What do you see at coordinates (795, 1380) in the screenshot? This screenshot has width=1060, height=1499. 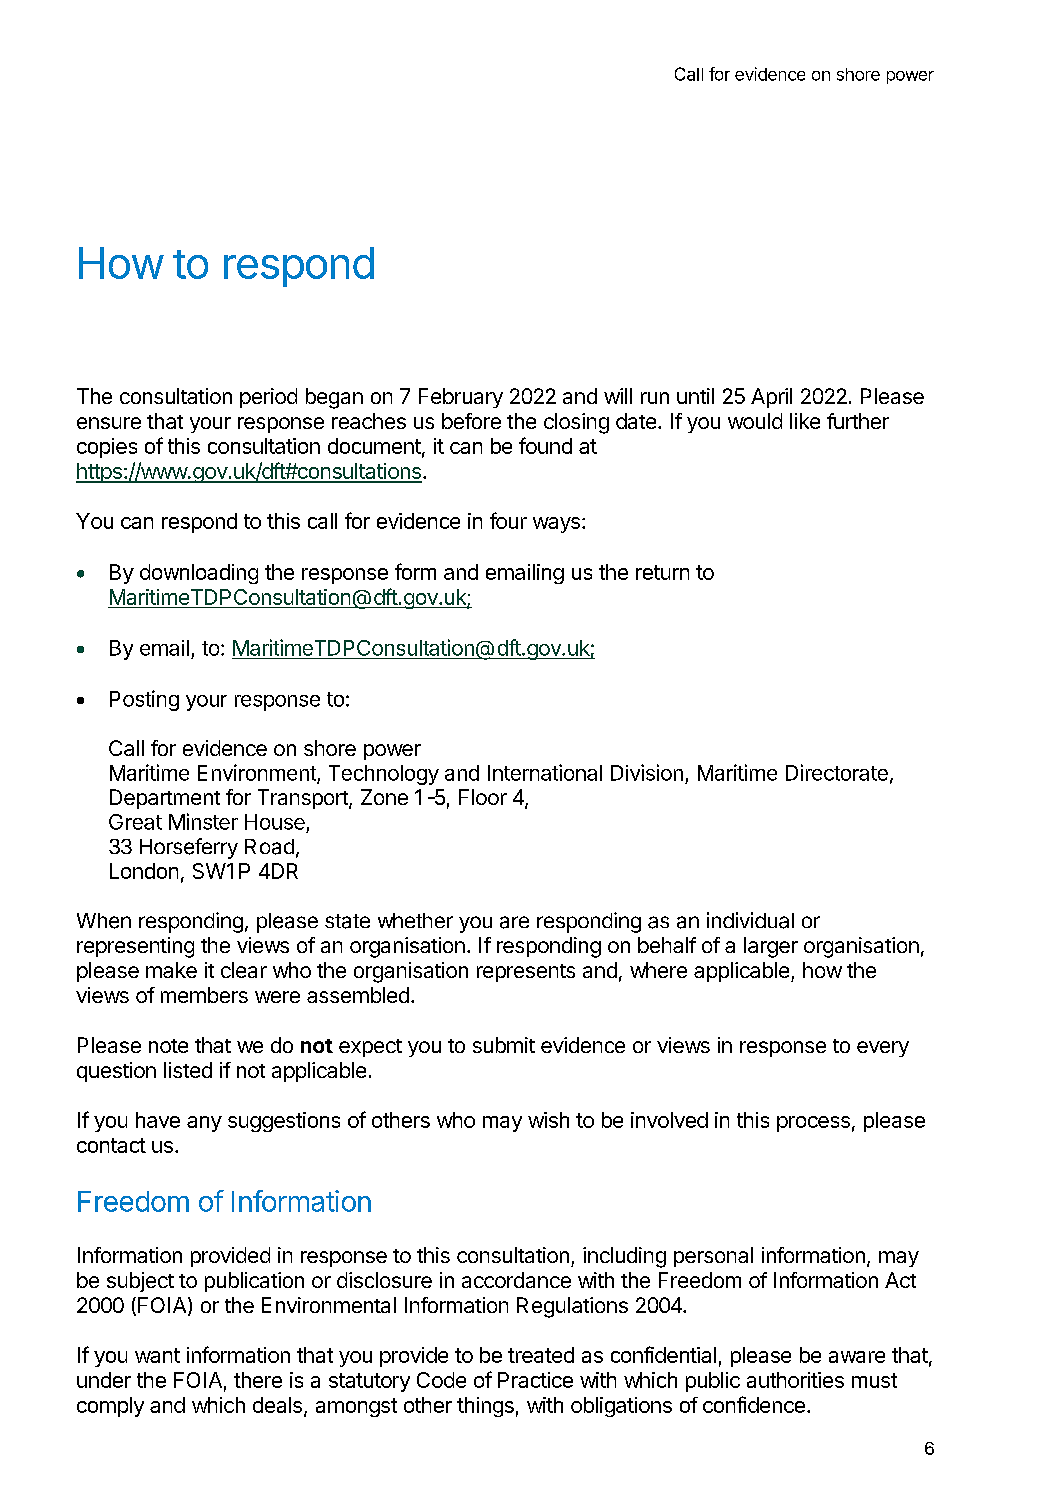 I see `authorities` at bounding box center [795, 1380].
